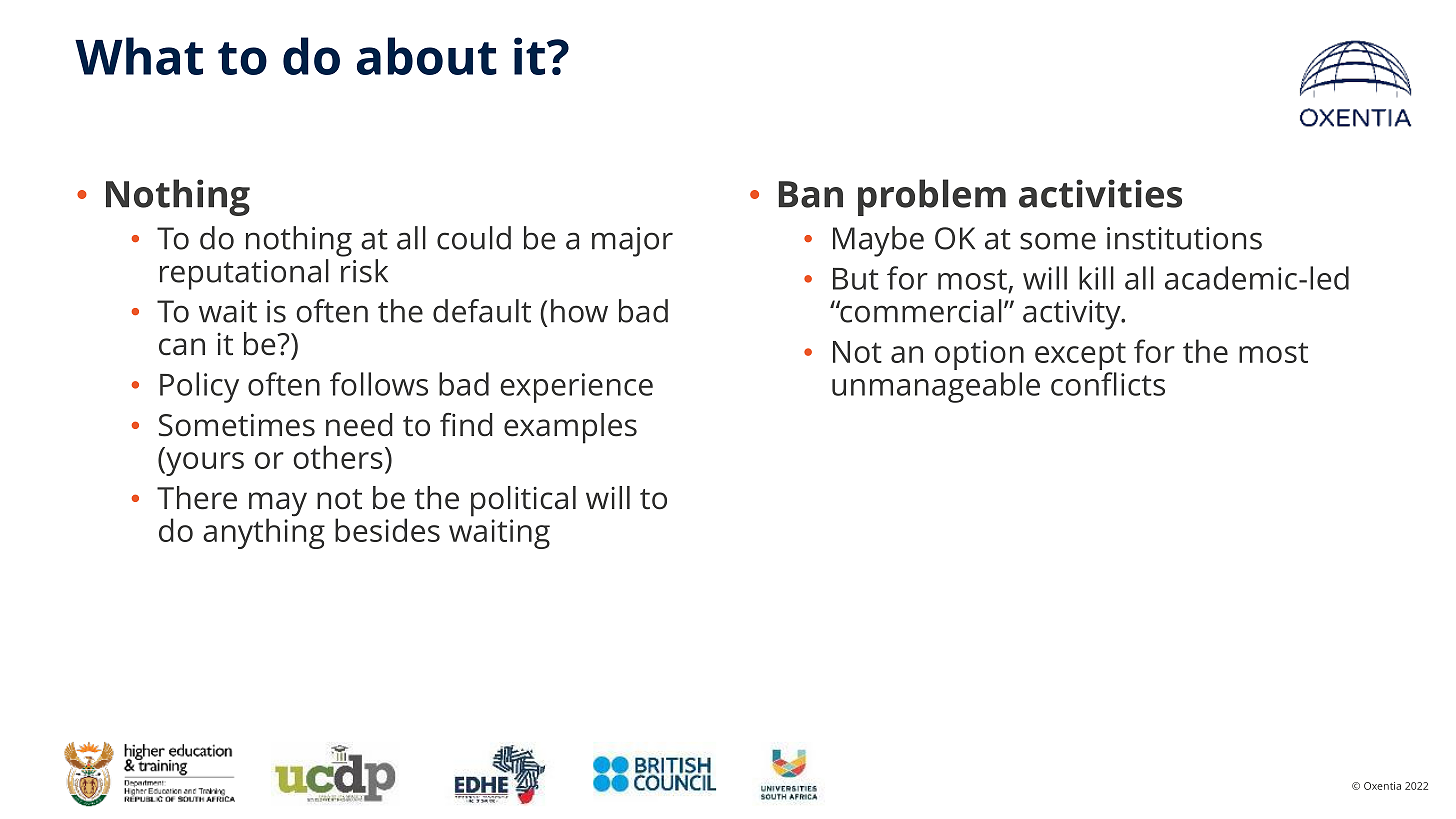 Image resolution: width=1456 pixels, height=819 pixels. What do you see at coordinates (139, 56) in the screenshot?
I see `What` at bounding box center [139, 56].
